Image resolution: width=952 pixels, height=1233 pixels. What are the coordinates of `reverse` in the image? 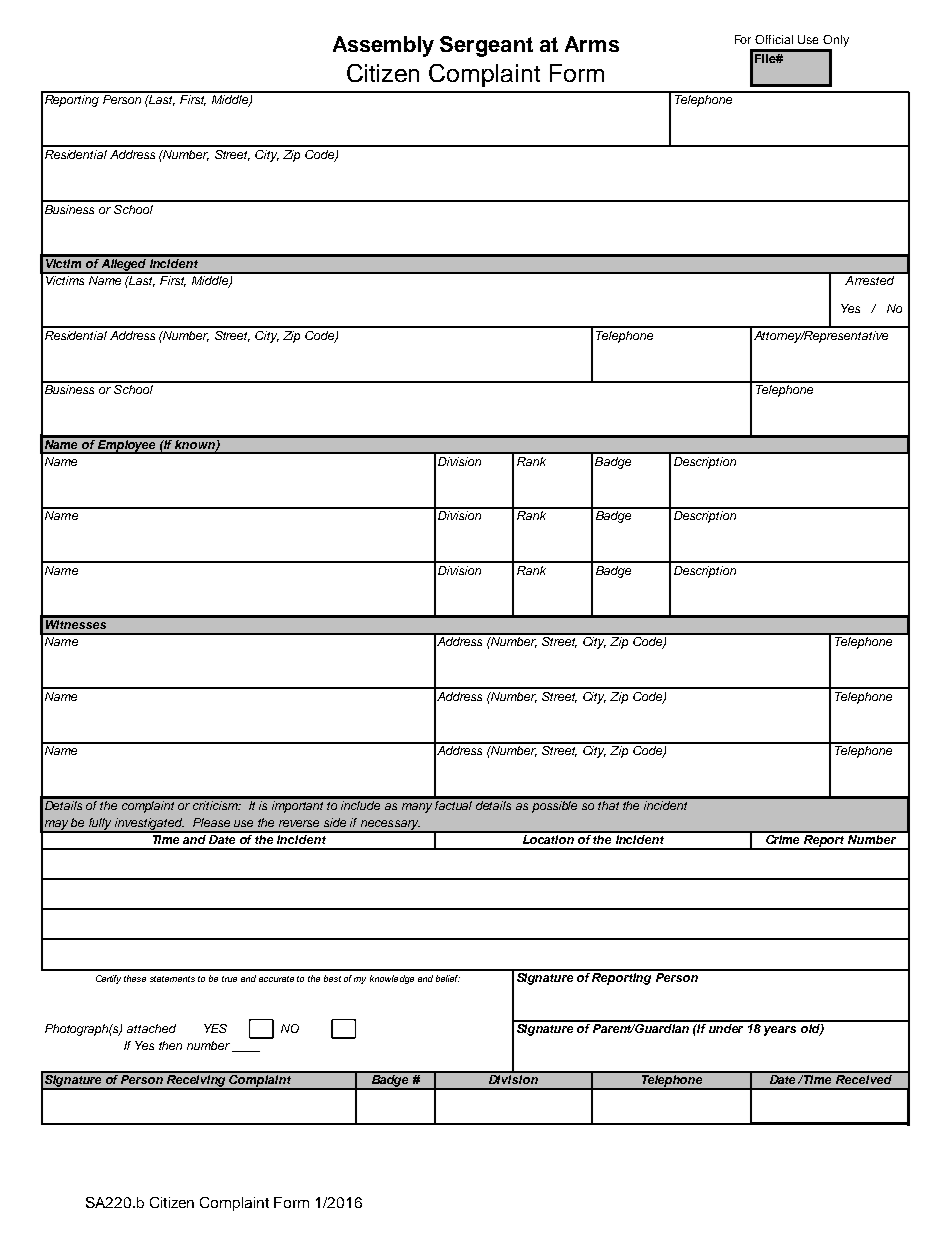 It's located at (299, 823).
